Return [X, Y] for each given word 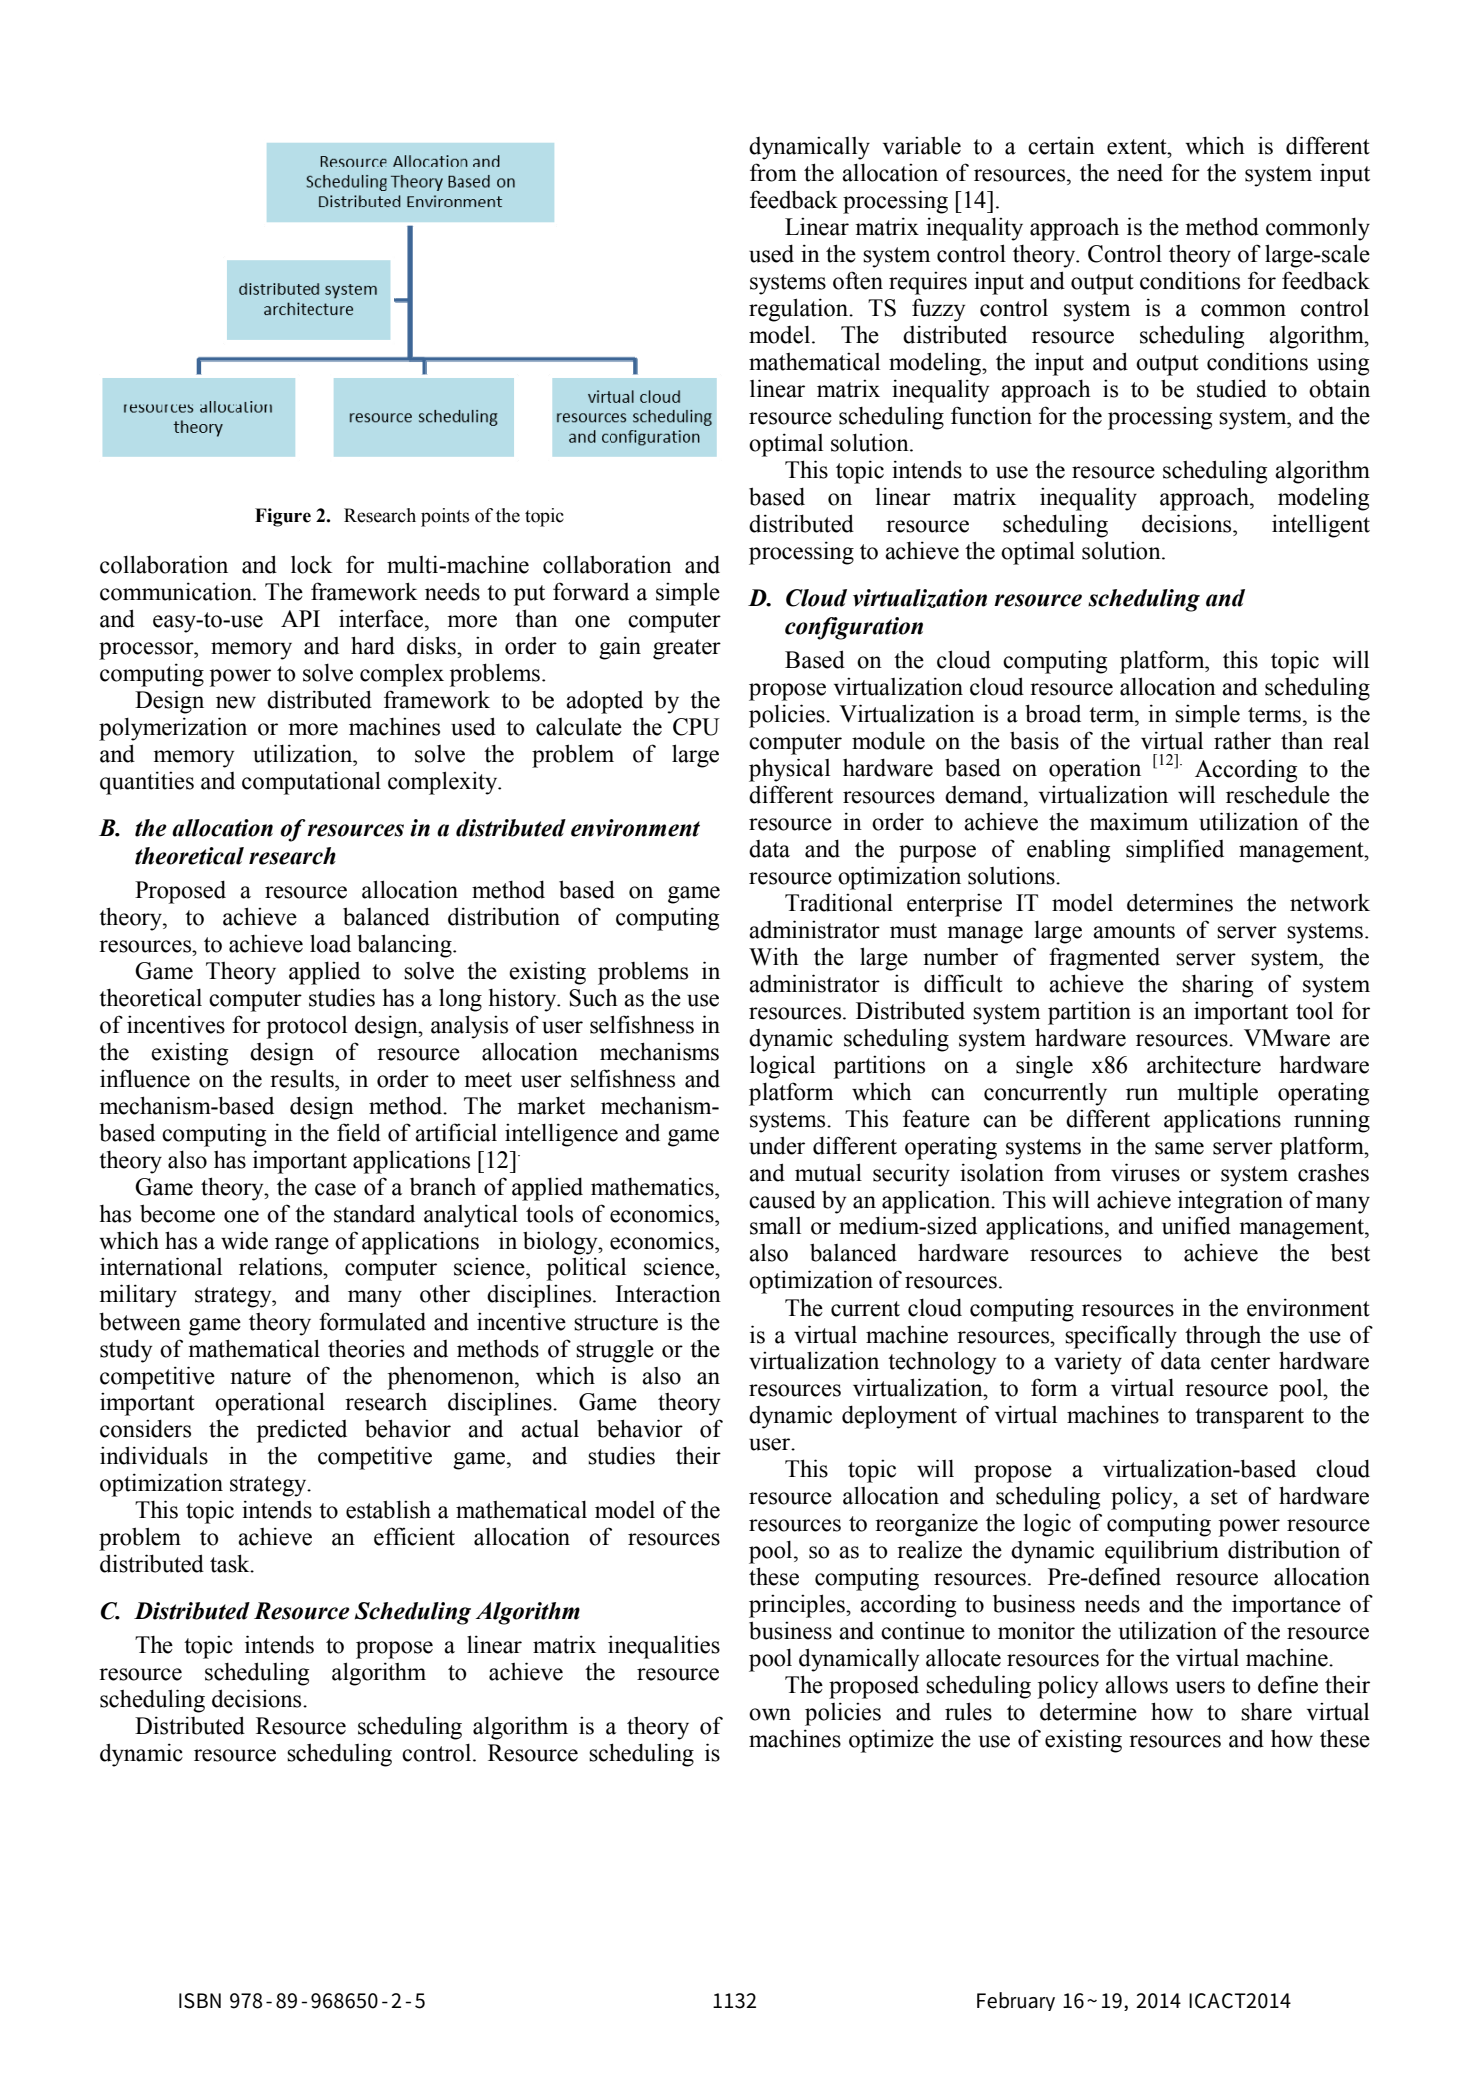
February [1016, 2001]
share [1266, 1711]
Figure [283, 517]
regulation [800, 310]
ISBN [200, 2001]
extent [1138, 147]
